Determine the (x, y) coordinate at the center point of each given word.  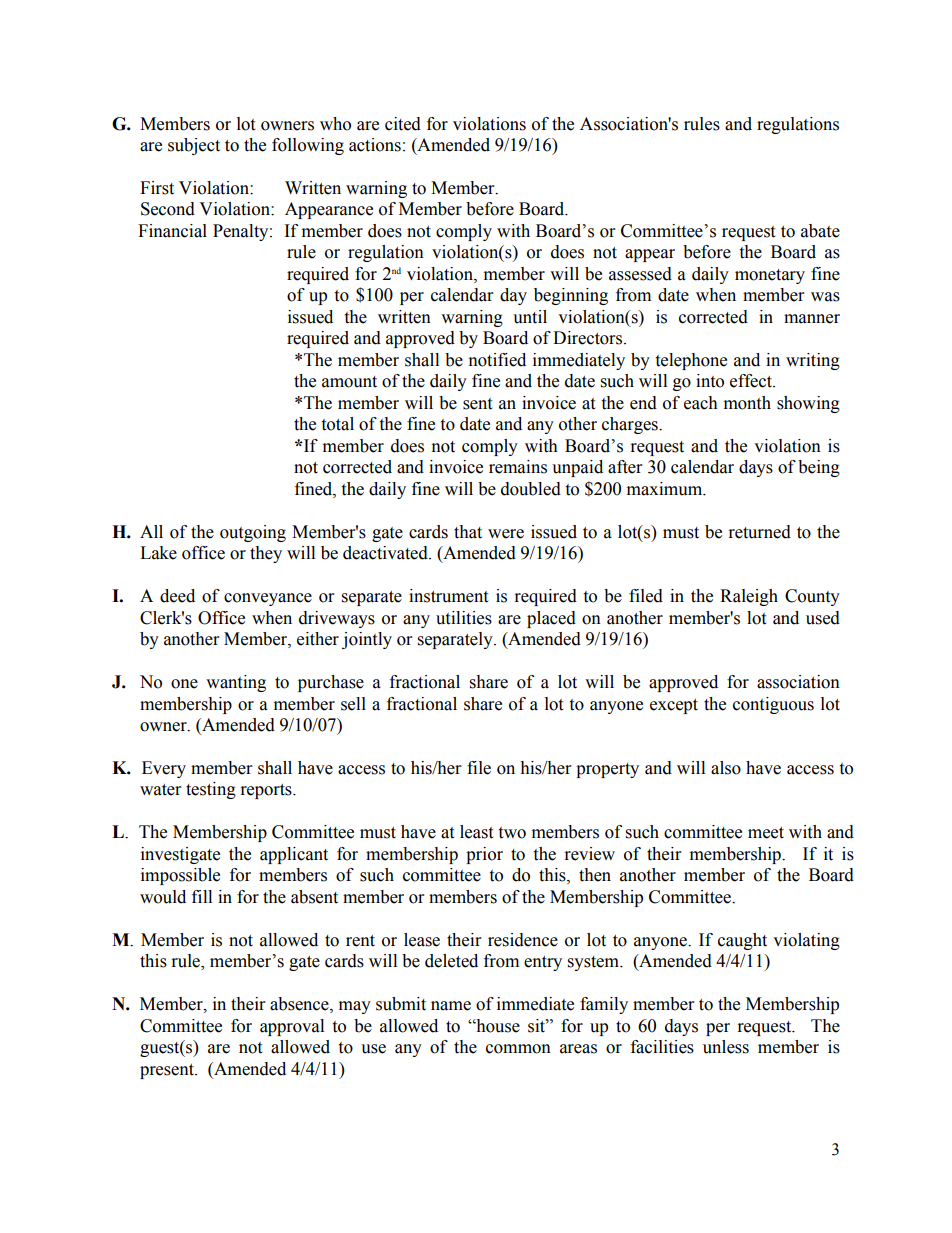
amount (349, 382)
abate (820, 231)
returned (760, 532)
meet (766, 833)
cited (403, 124)
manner (812, 319)
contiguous (773, 705)
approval (292, 1027)
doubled (531, 489)
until (530, 317)
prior (484, 855)
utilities (464, 618)
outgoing (253, 533)
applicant (294, 855)
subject (194, 146)
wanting (236, 683)
